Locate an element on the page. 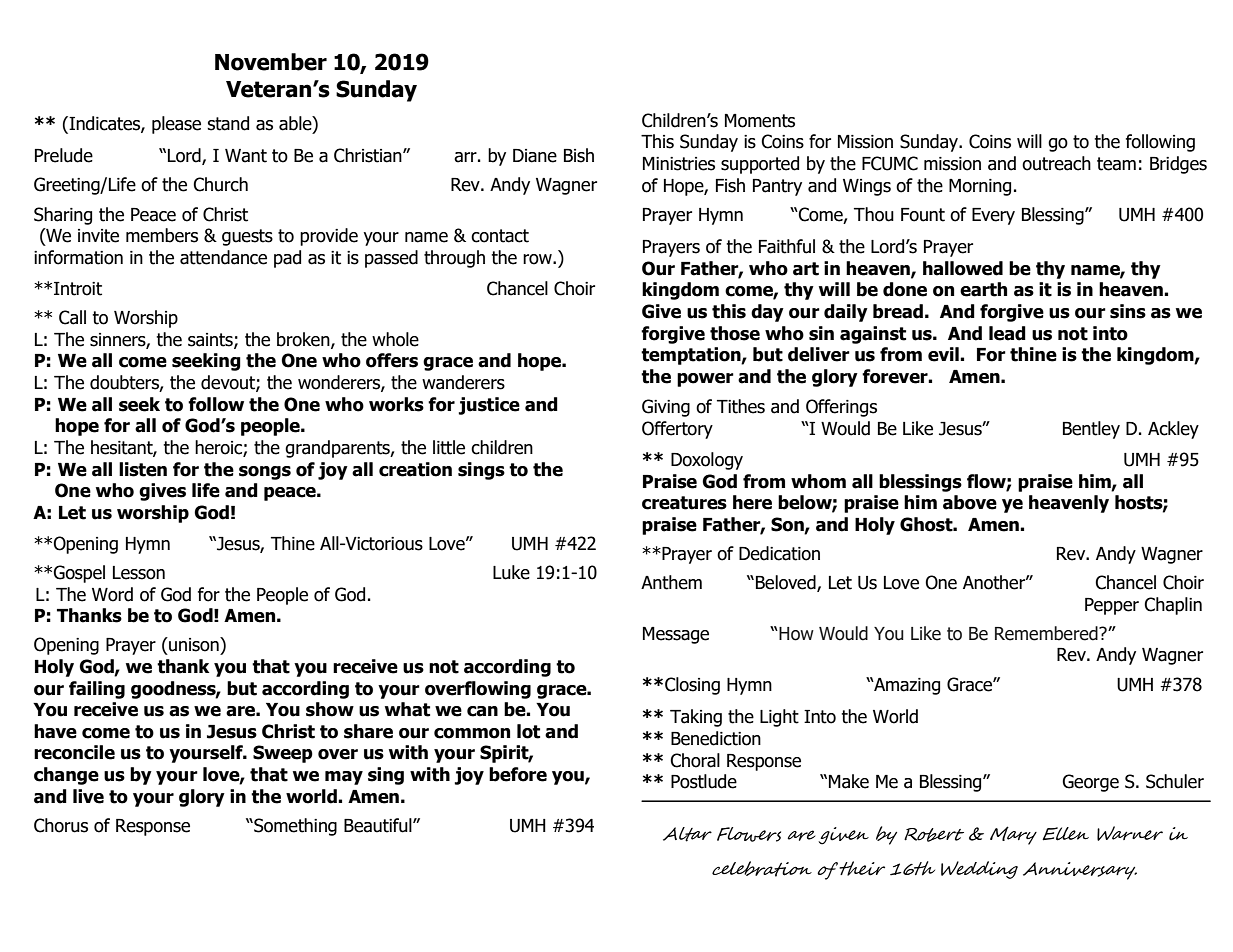 This document has height=952, width=1233. outreach is located at coordinates (1056, 163).
